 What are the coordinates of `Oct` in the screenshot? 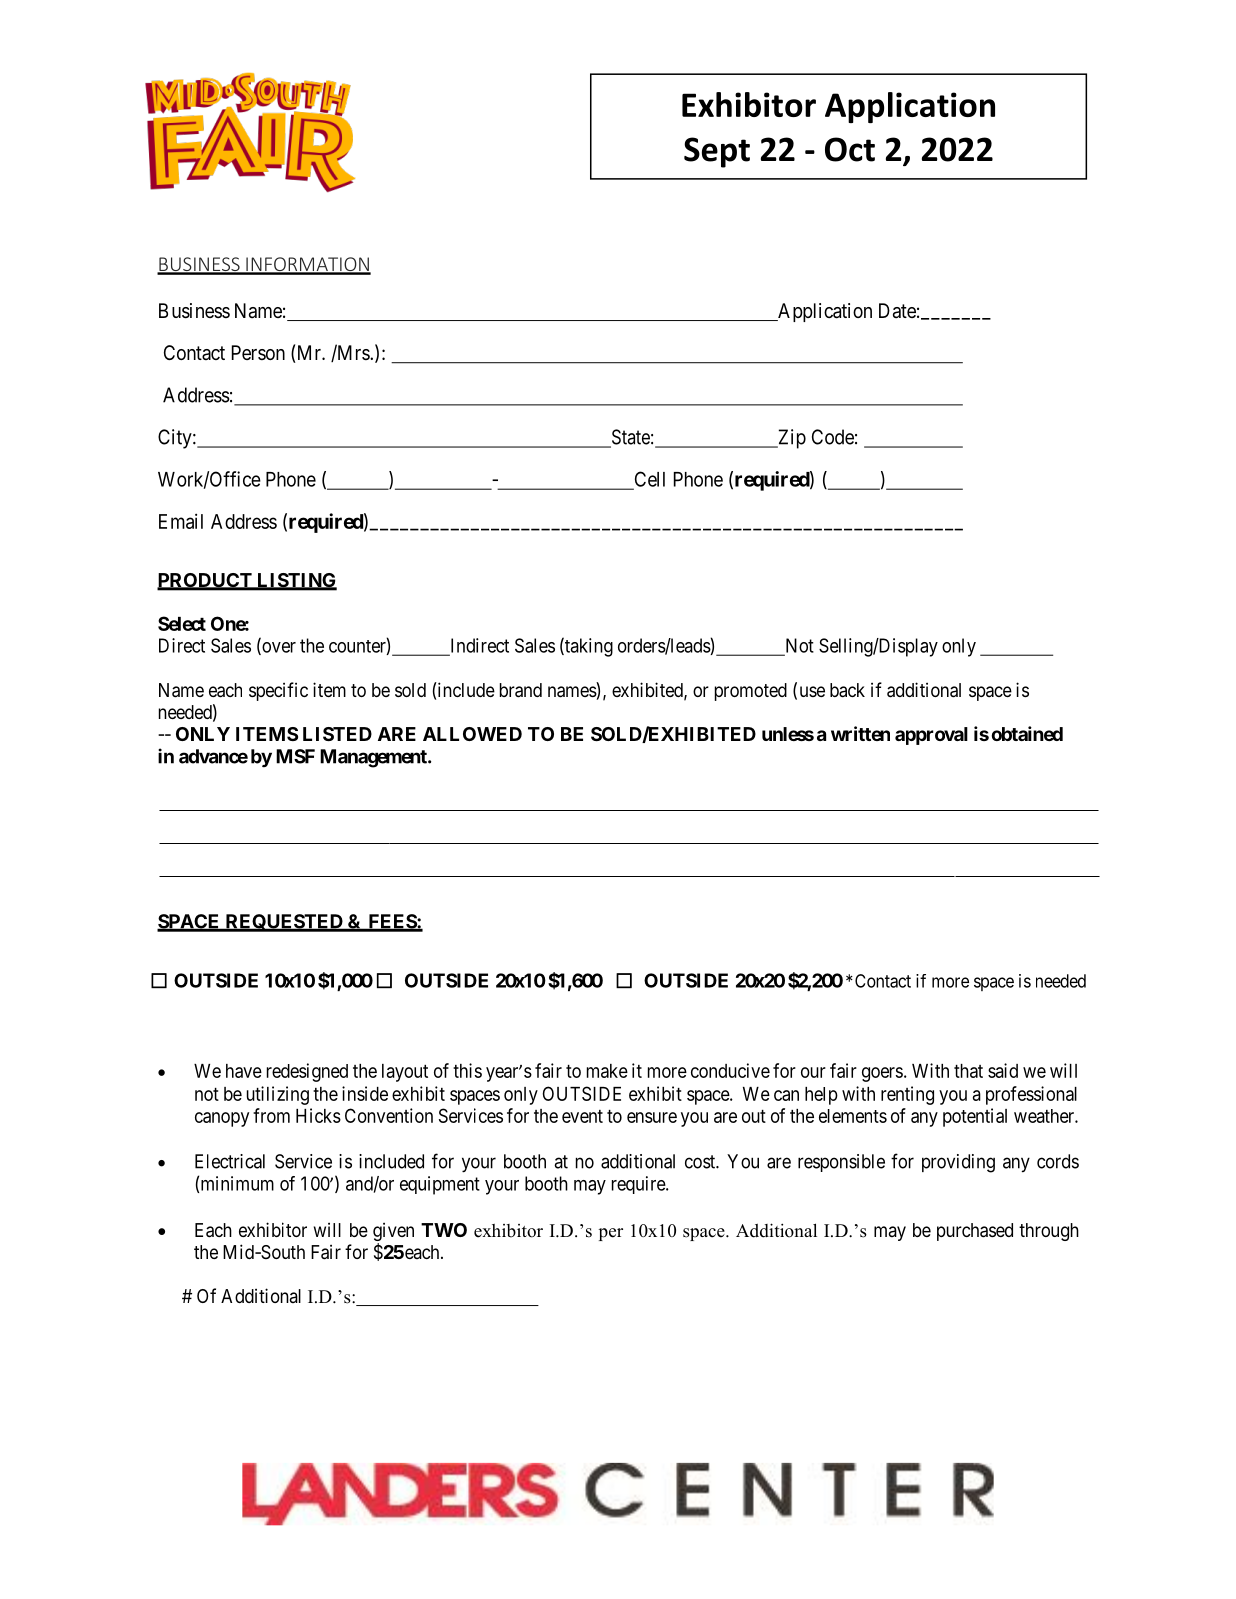 It's located at (850, 149).
